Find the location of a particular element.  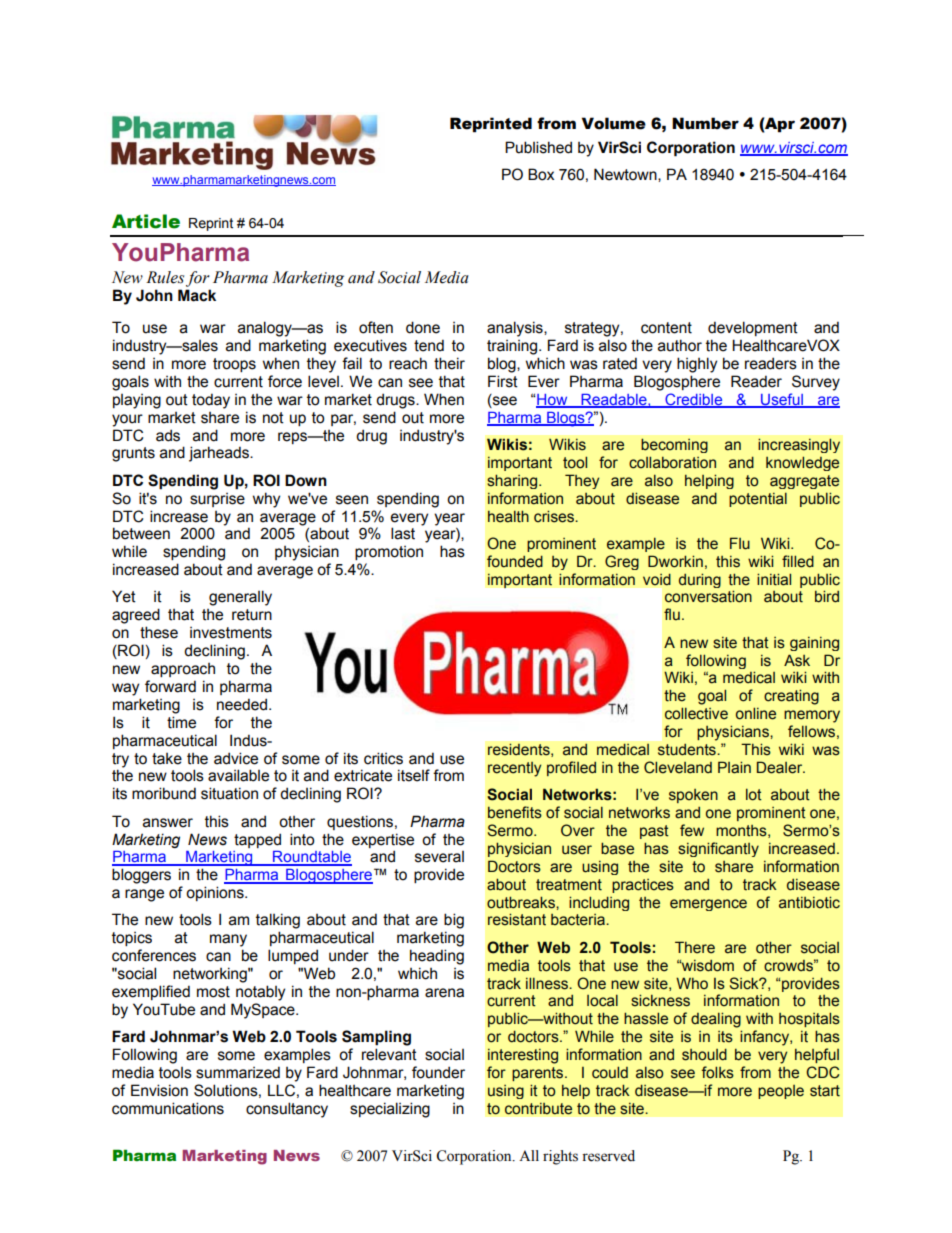

Published is located at coordinates (538, 147).
